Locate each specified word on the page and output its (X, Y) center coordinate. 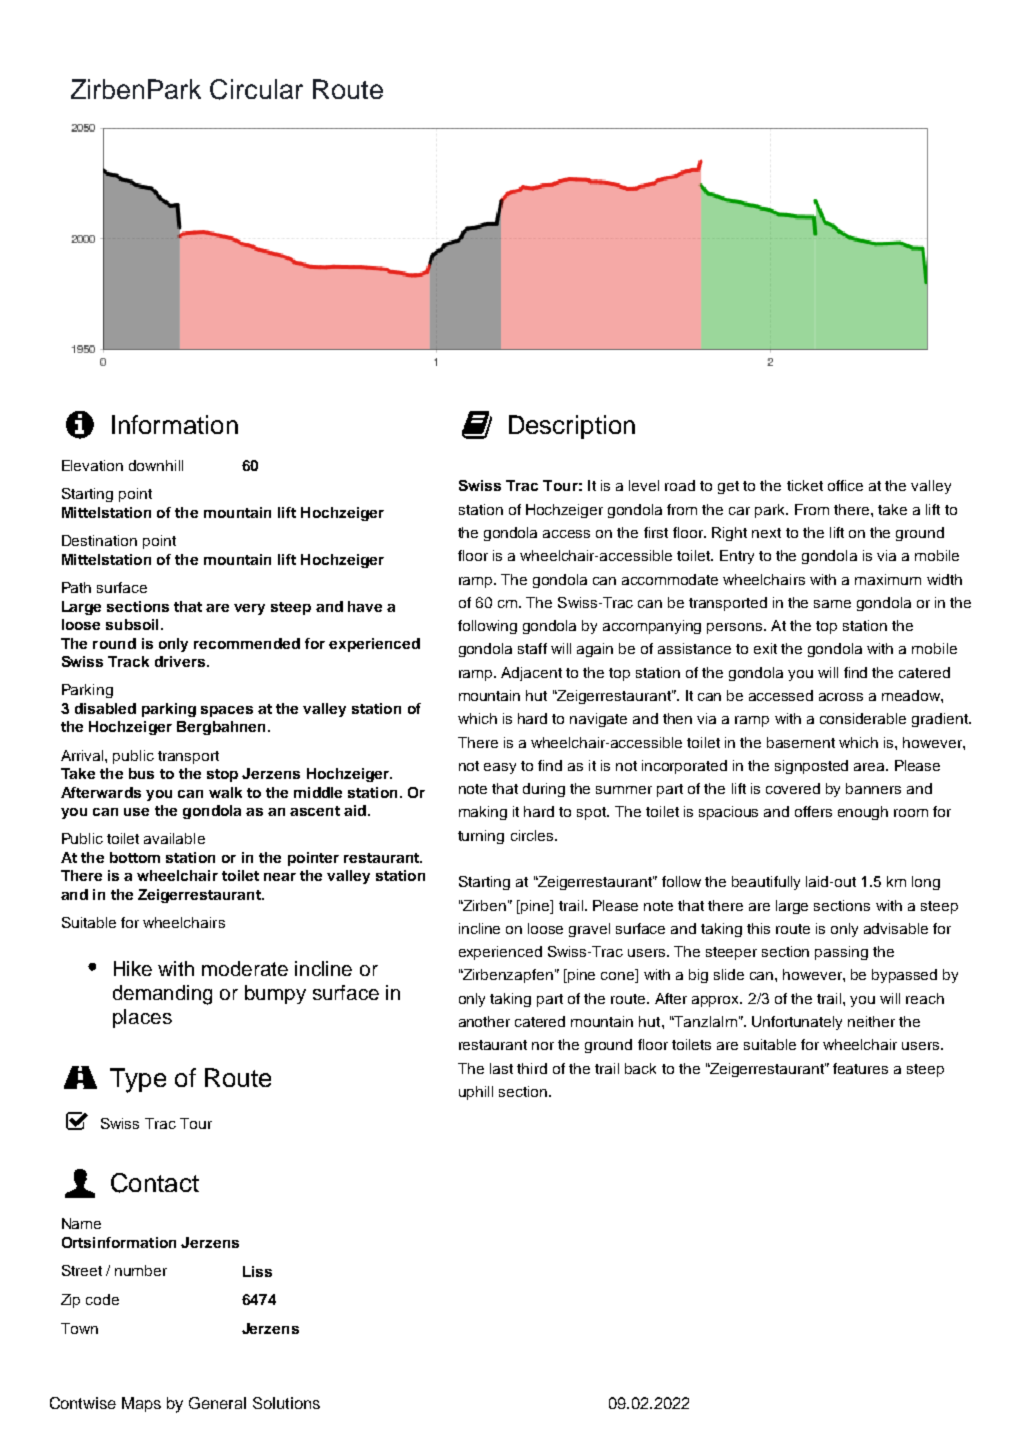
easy (500, 768)
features (860, 1068)
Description (572, 427)
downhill (156, 465)
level (644, 485)
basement (801, 742)
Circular (256, 89)
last (501, 1068)
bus (141, 773)
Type (138, 1080)
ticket (805, 485)
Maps (141, 1404)
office (845, 485)
